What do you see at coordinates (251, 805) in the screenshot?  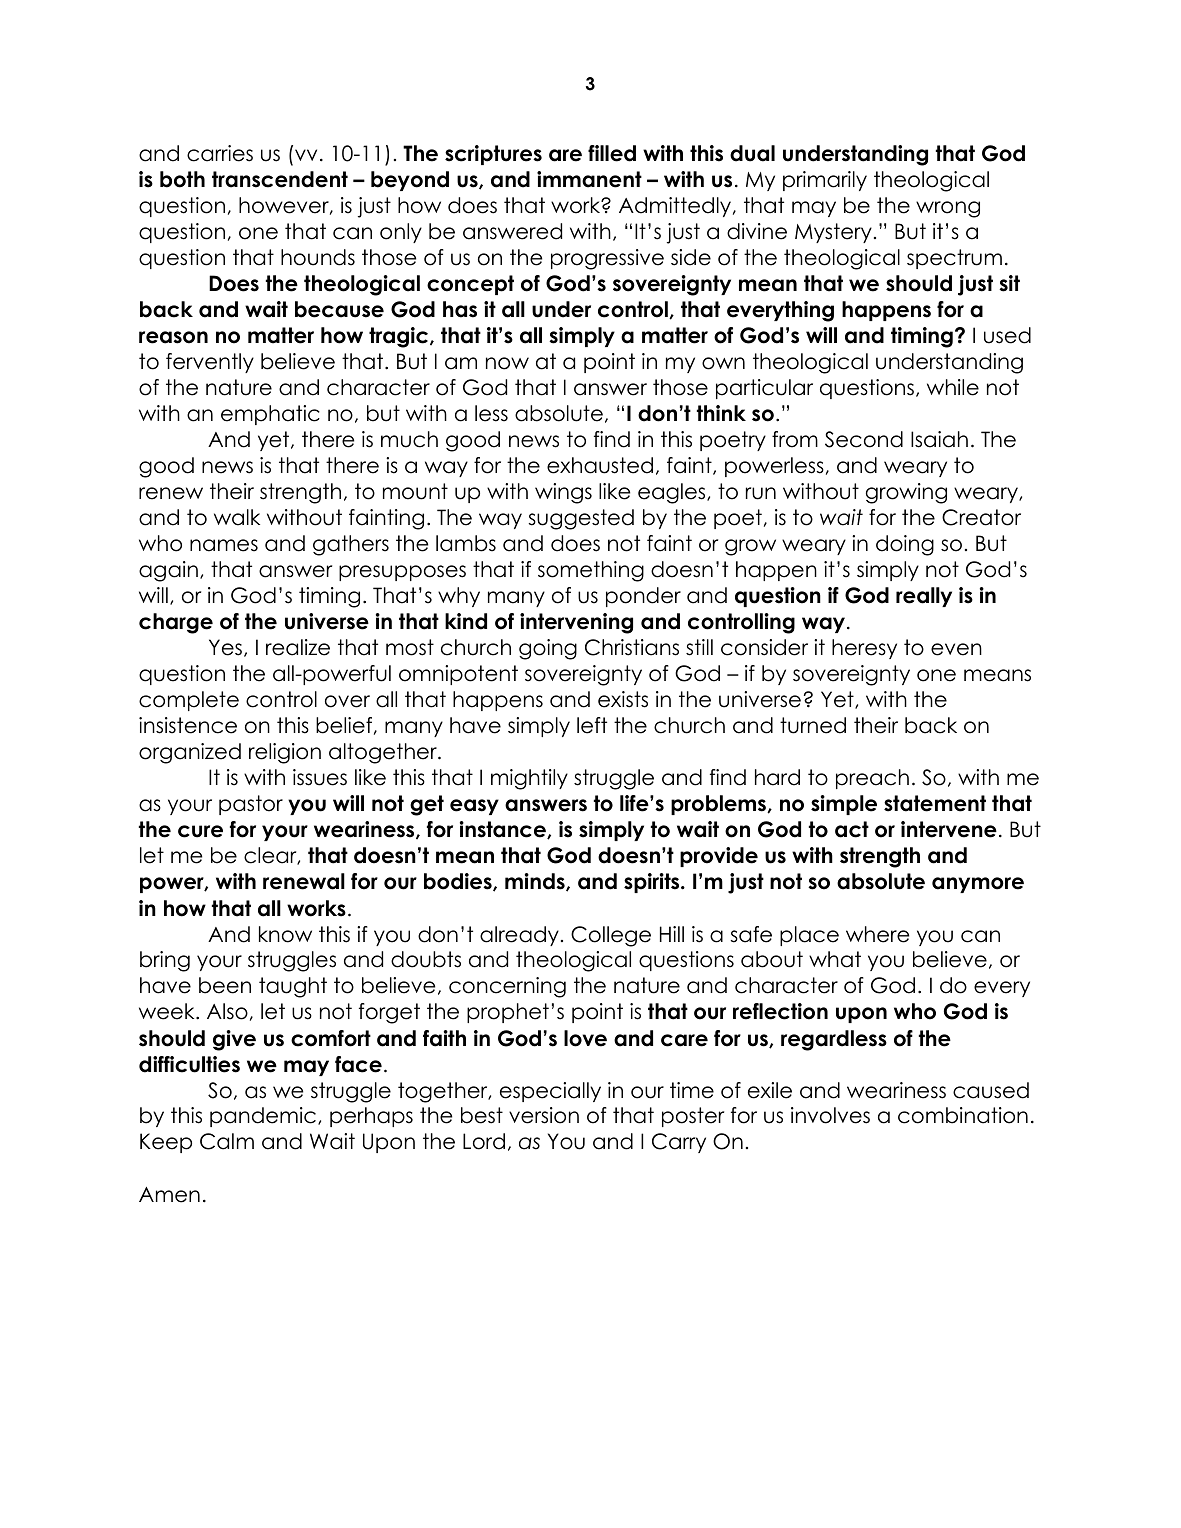 I see `pastor` at bounding box center [251, 805].
